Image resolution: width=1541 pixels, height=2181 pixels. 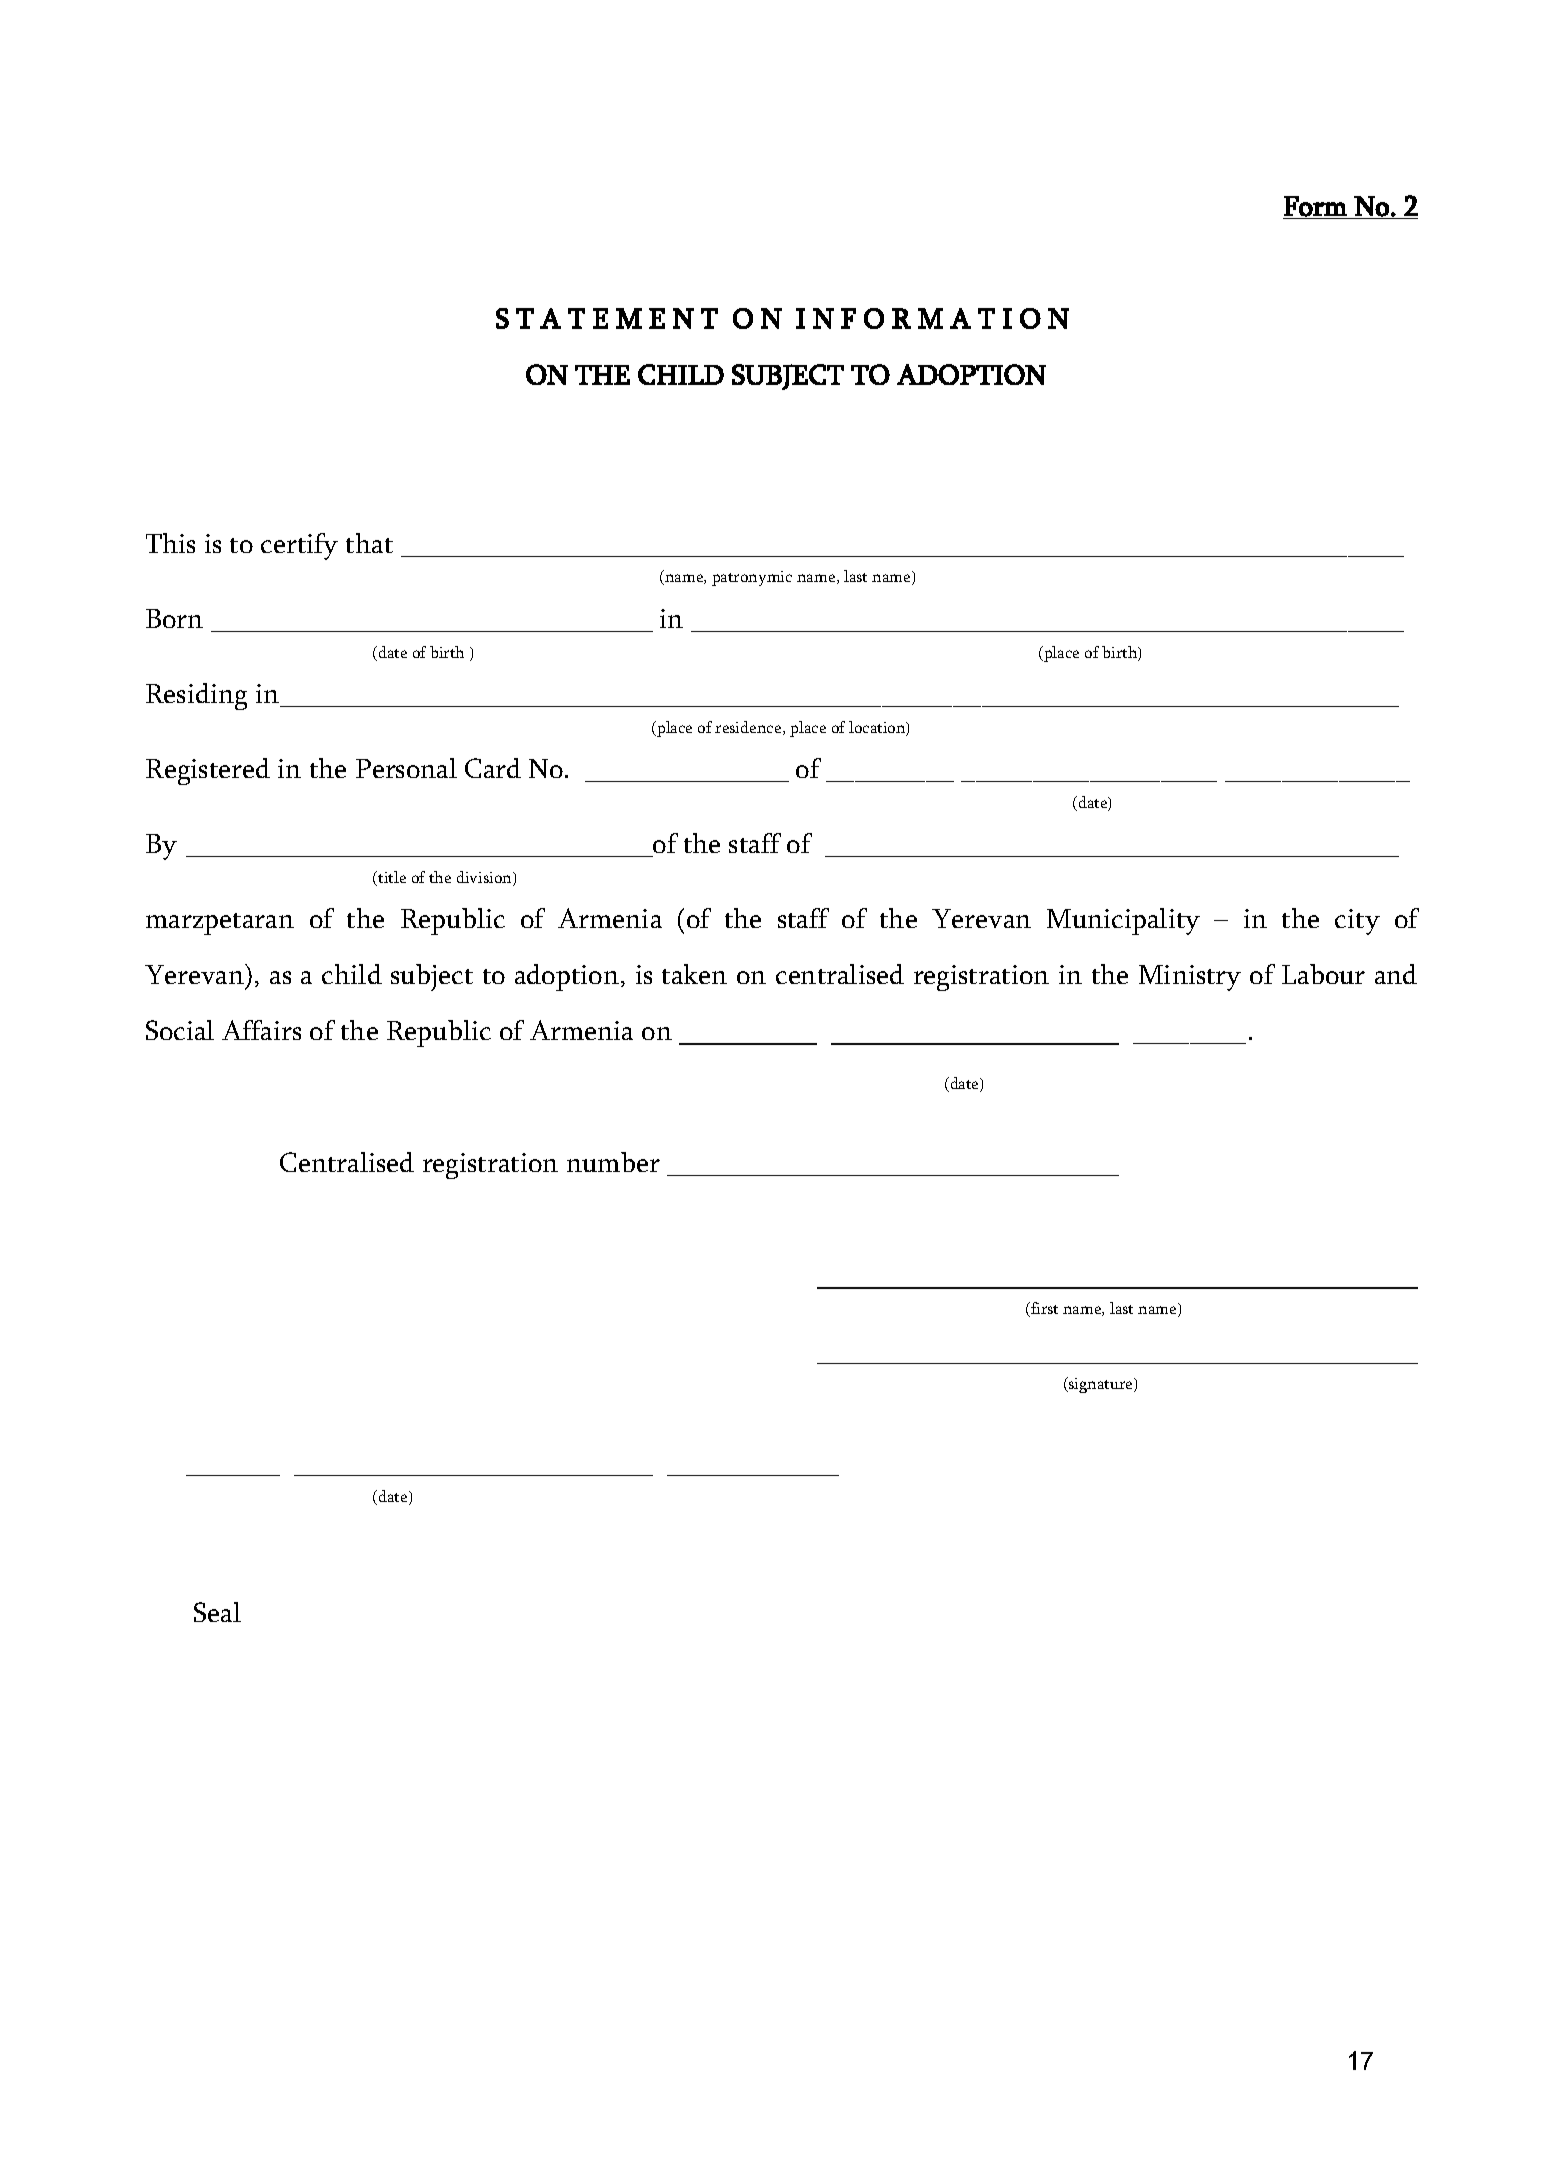 I want to click on Seal, so click(x=217, y=1612).
